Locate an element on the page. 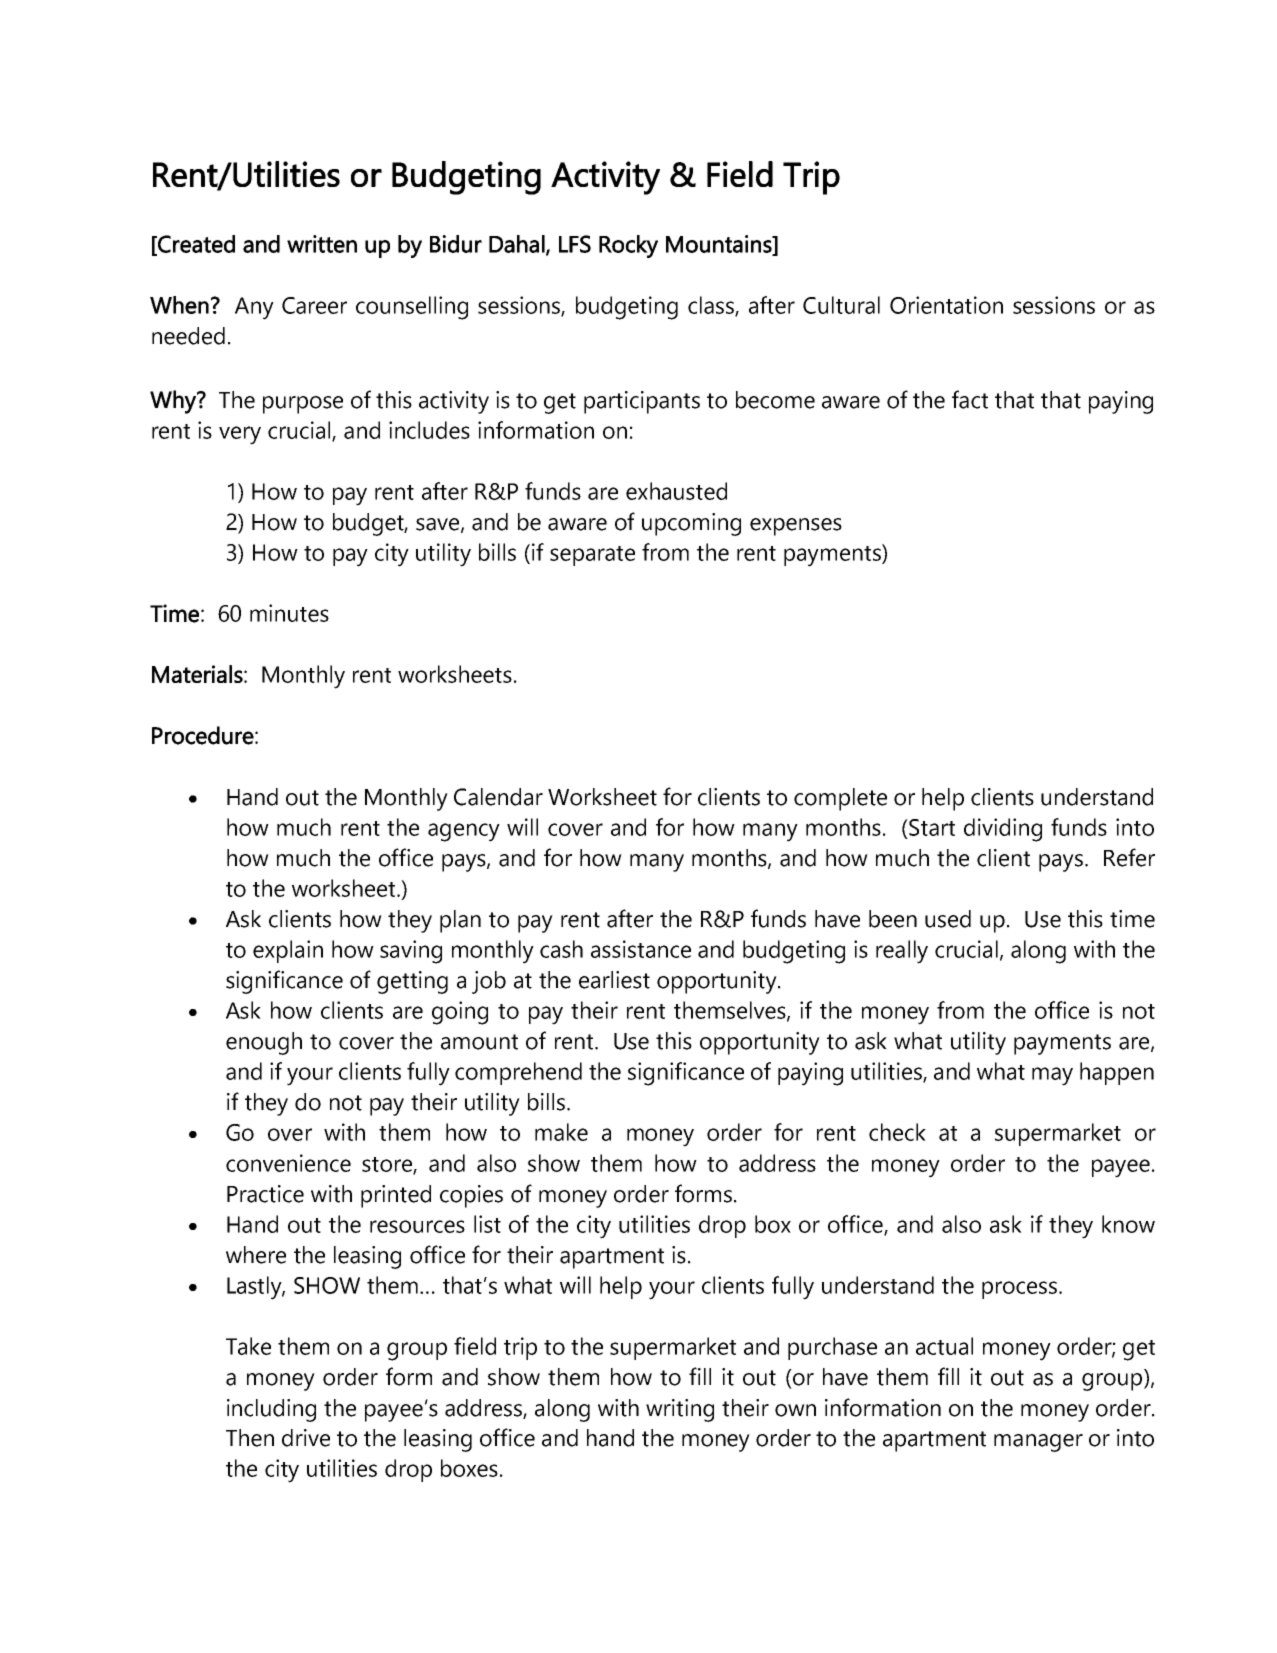 Image resolution: width=1277 pixels, height=1653 pixels. Career is located at coordinates (314, 305).
